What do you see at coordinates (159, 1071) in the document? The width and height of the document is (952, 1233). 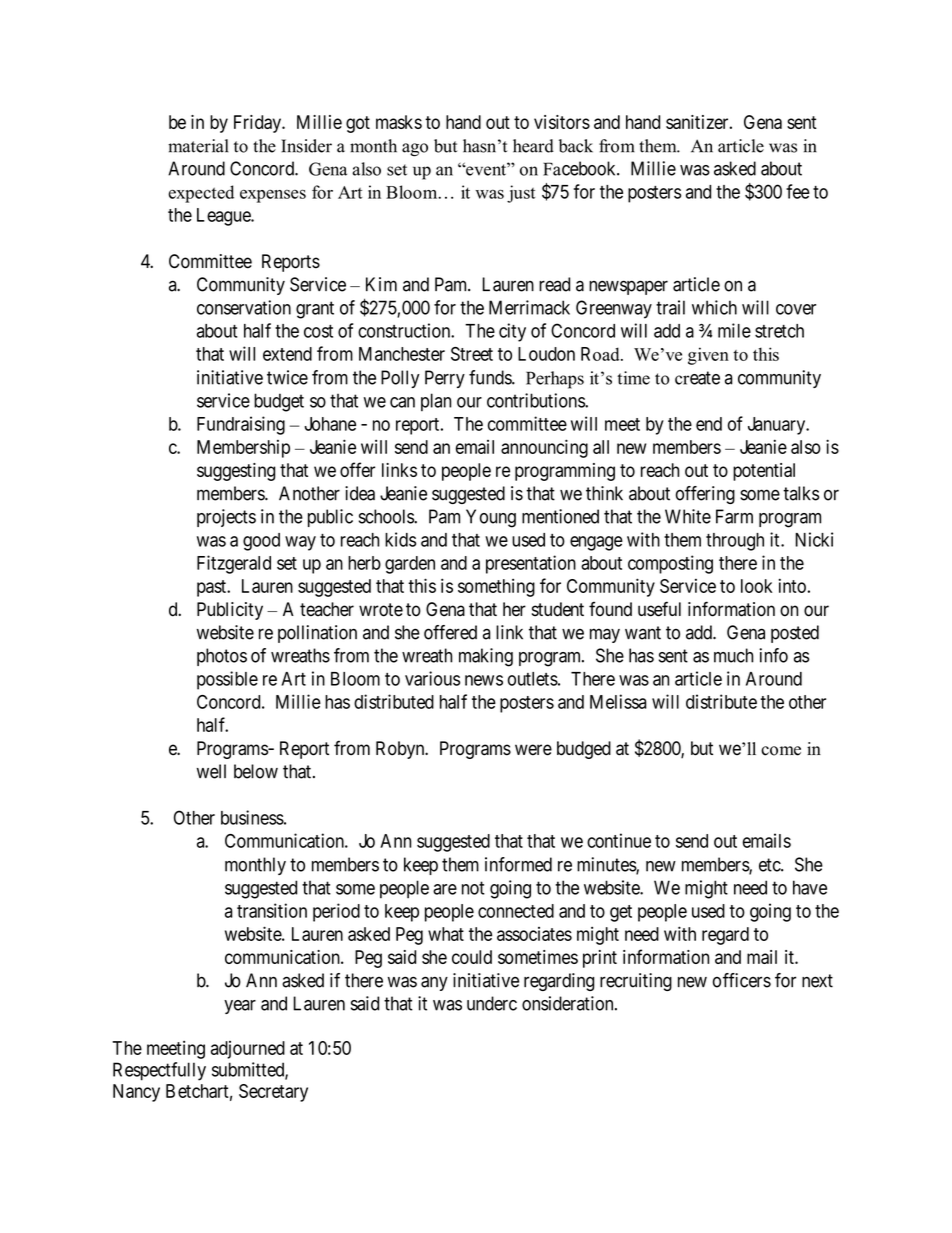 I see `Respectfully` at bounding box center [159, 1071].
